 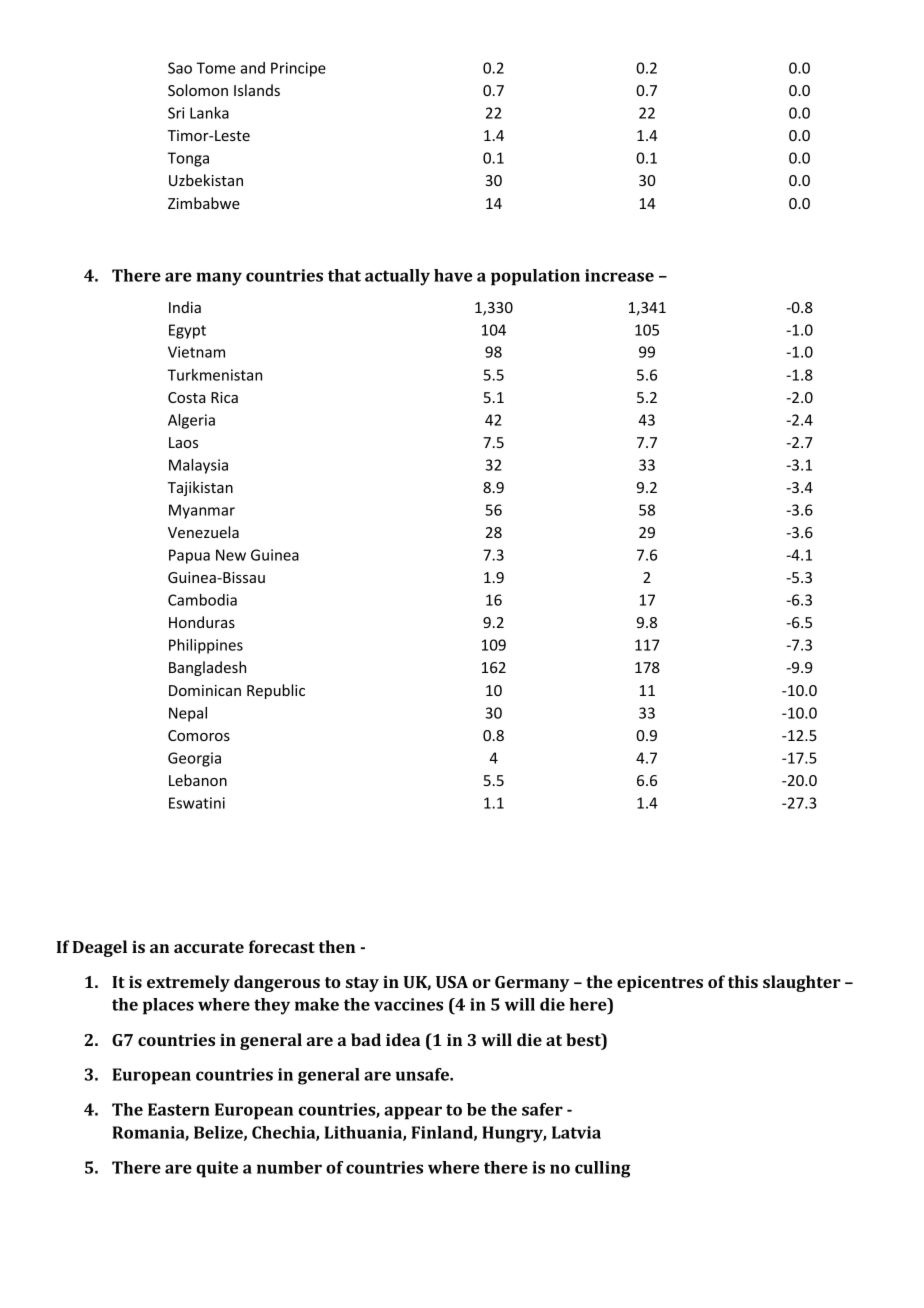 What do you see at coordinates (217, 1169) in the page?
I see `quite` at bounding box center [217, 1169].
